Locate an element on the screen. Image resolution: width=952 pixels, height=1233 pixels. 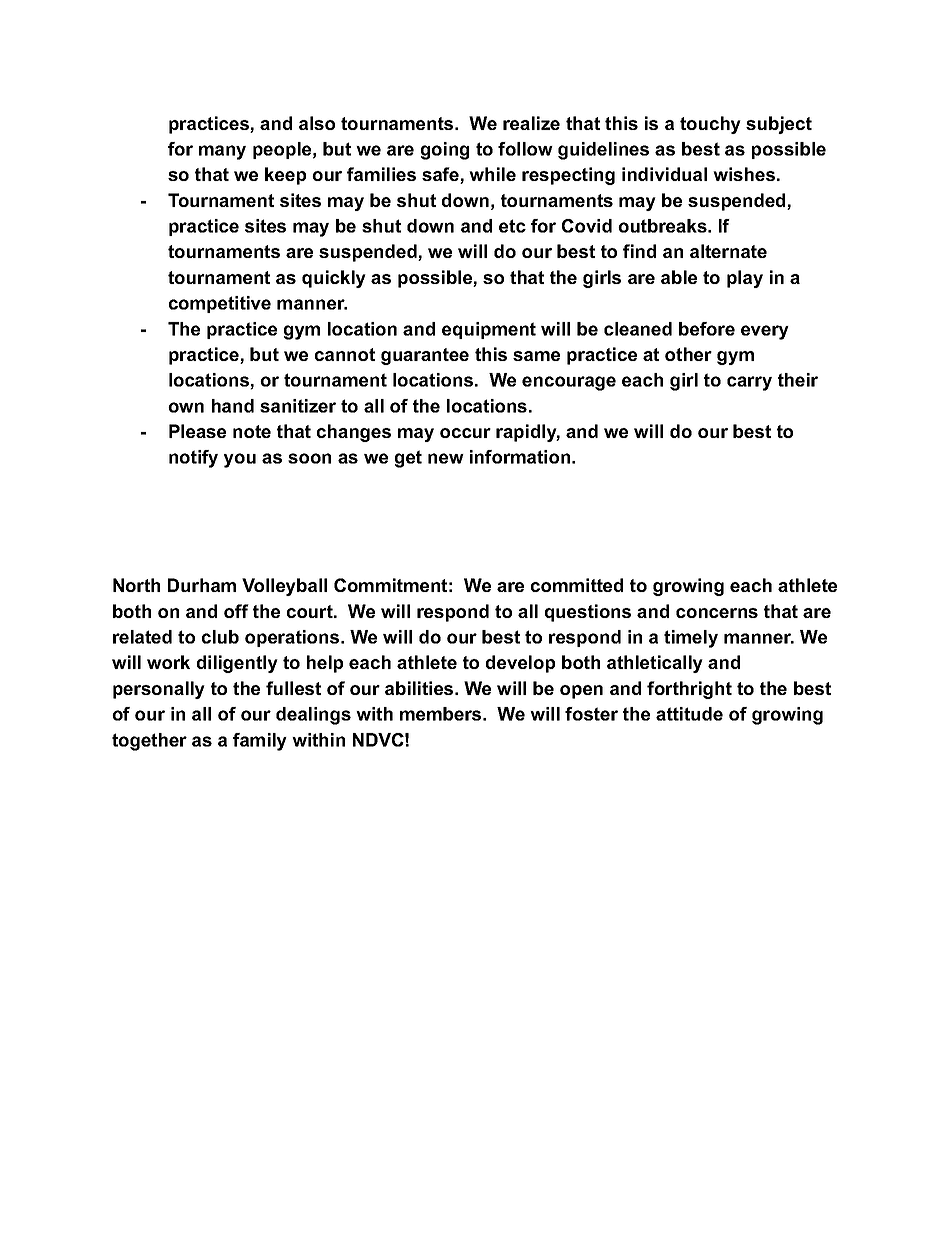
equipment is located at coordinates (489, 330).
